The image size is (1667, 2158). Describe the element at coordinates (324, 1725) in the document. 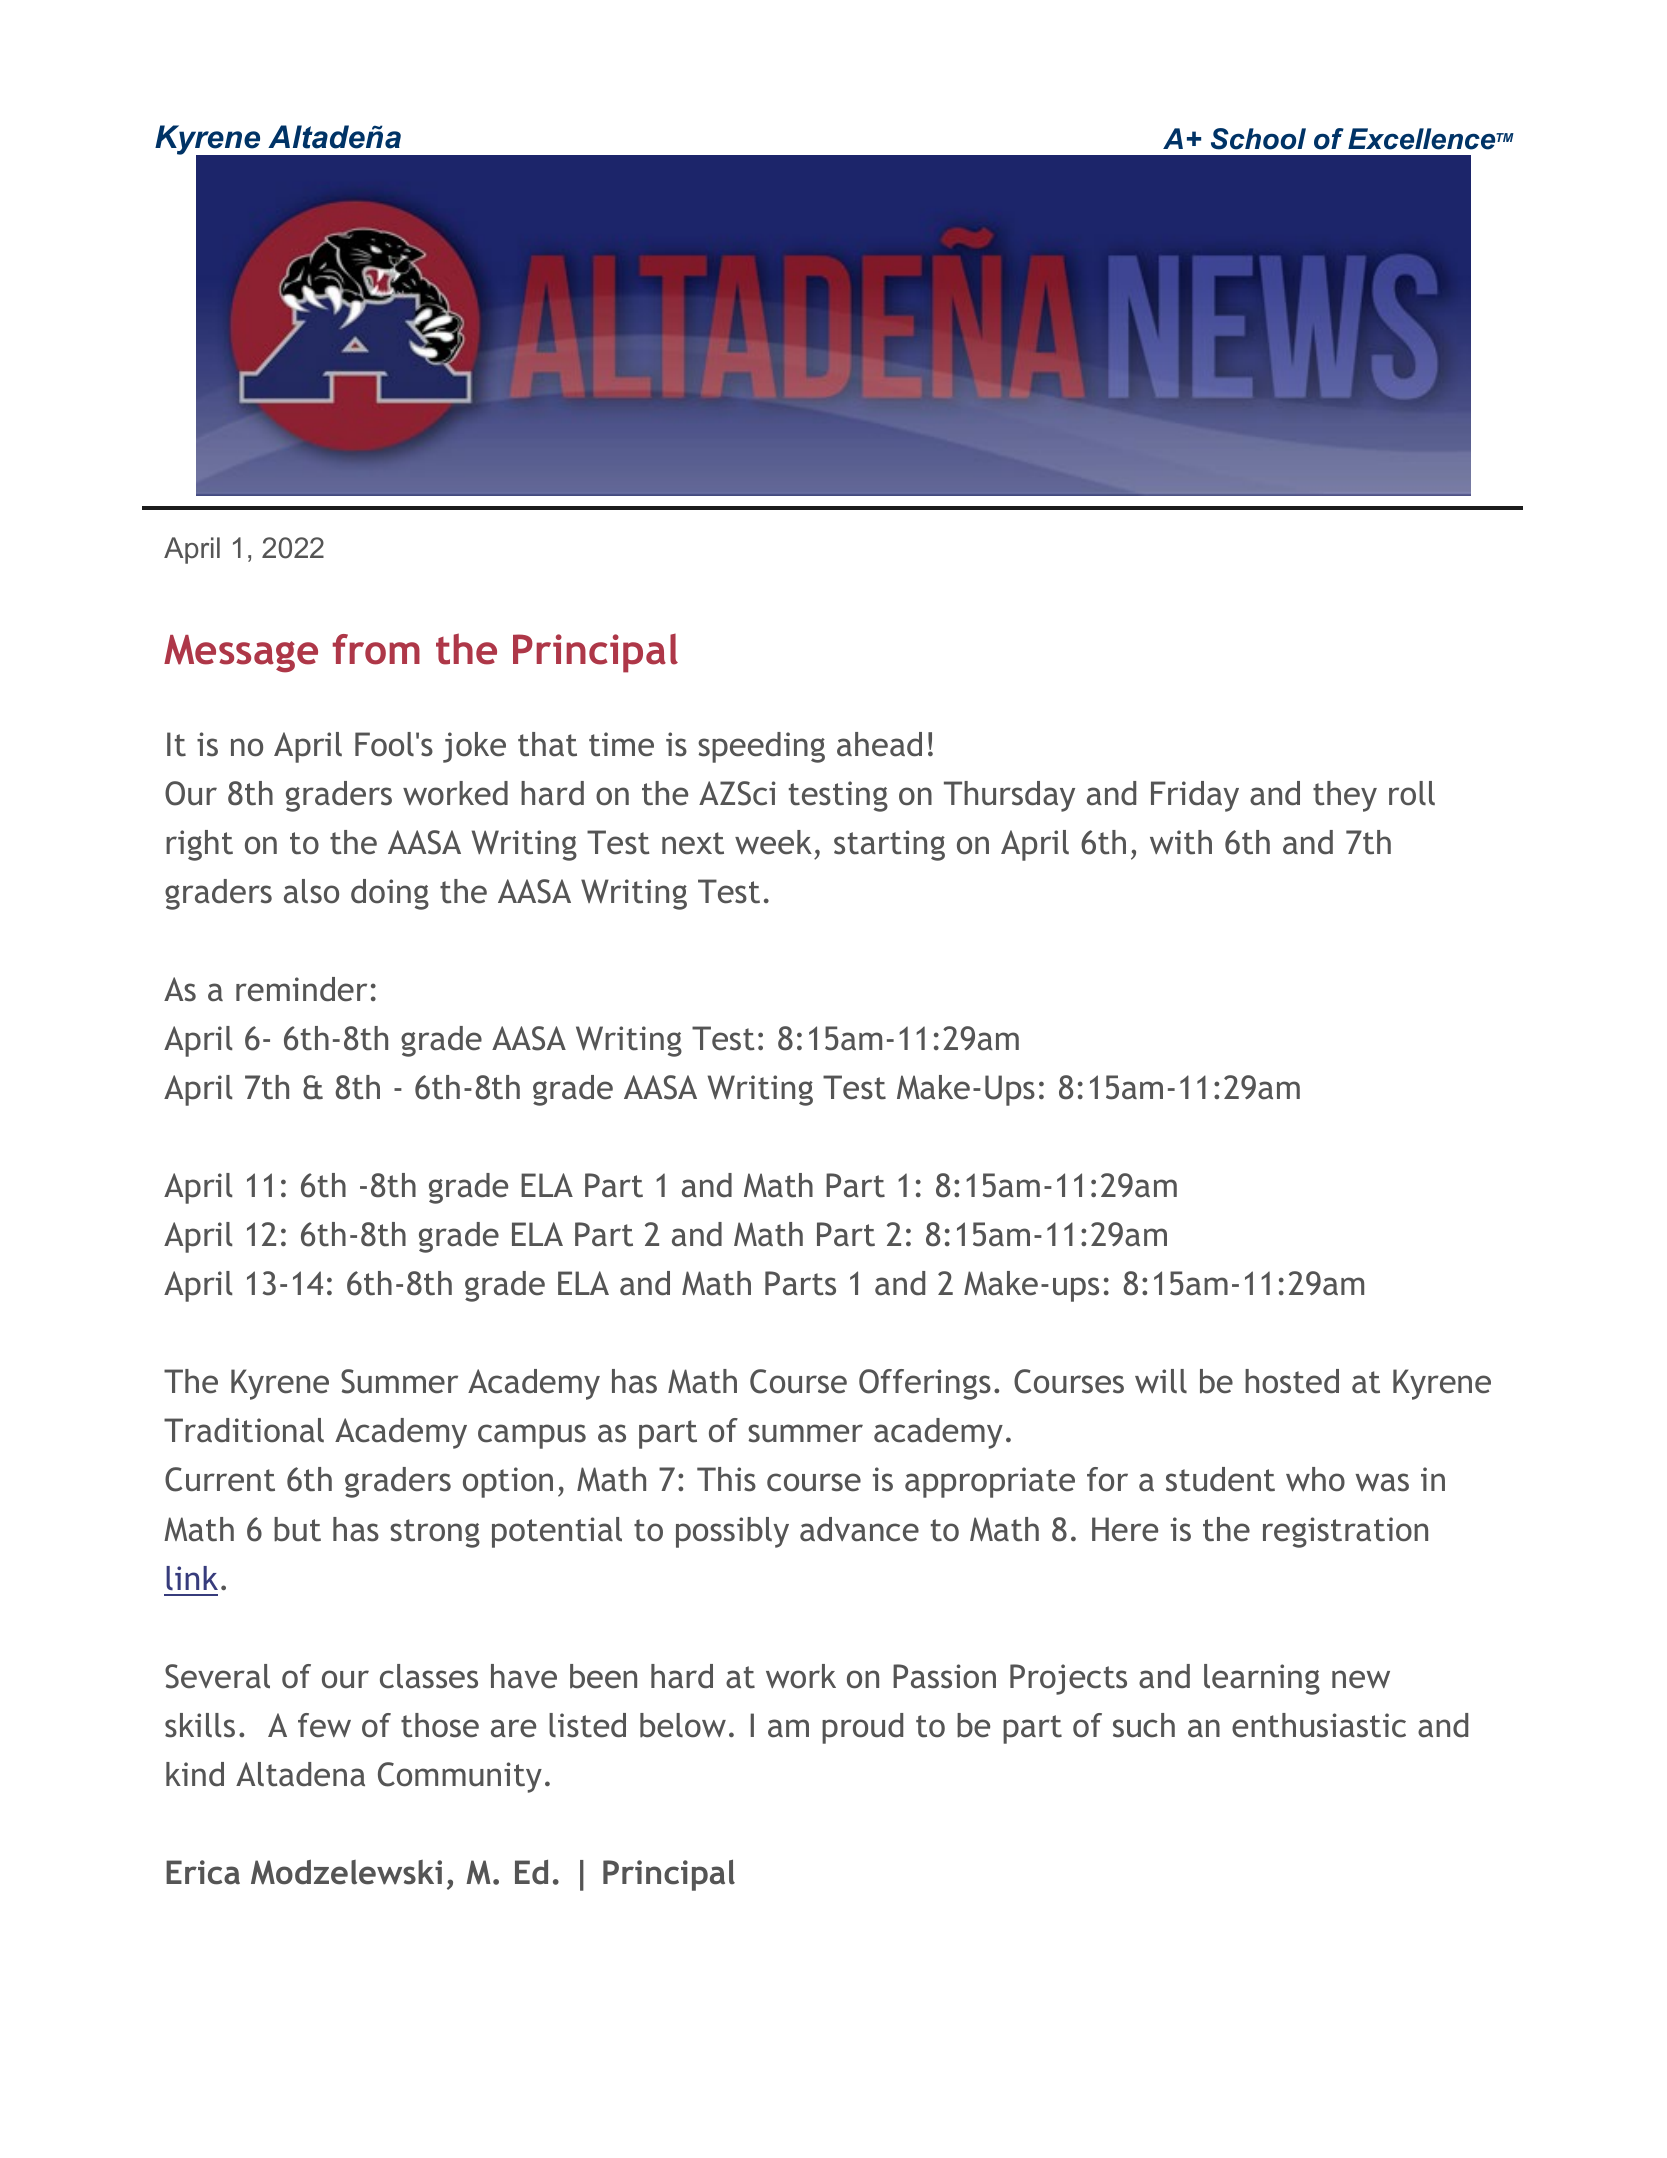

I see `few` at that location.
